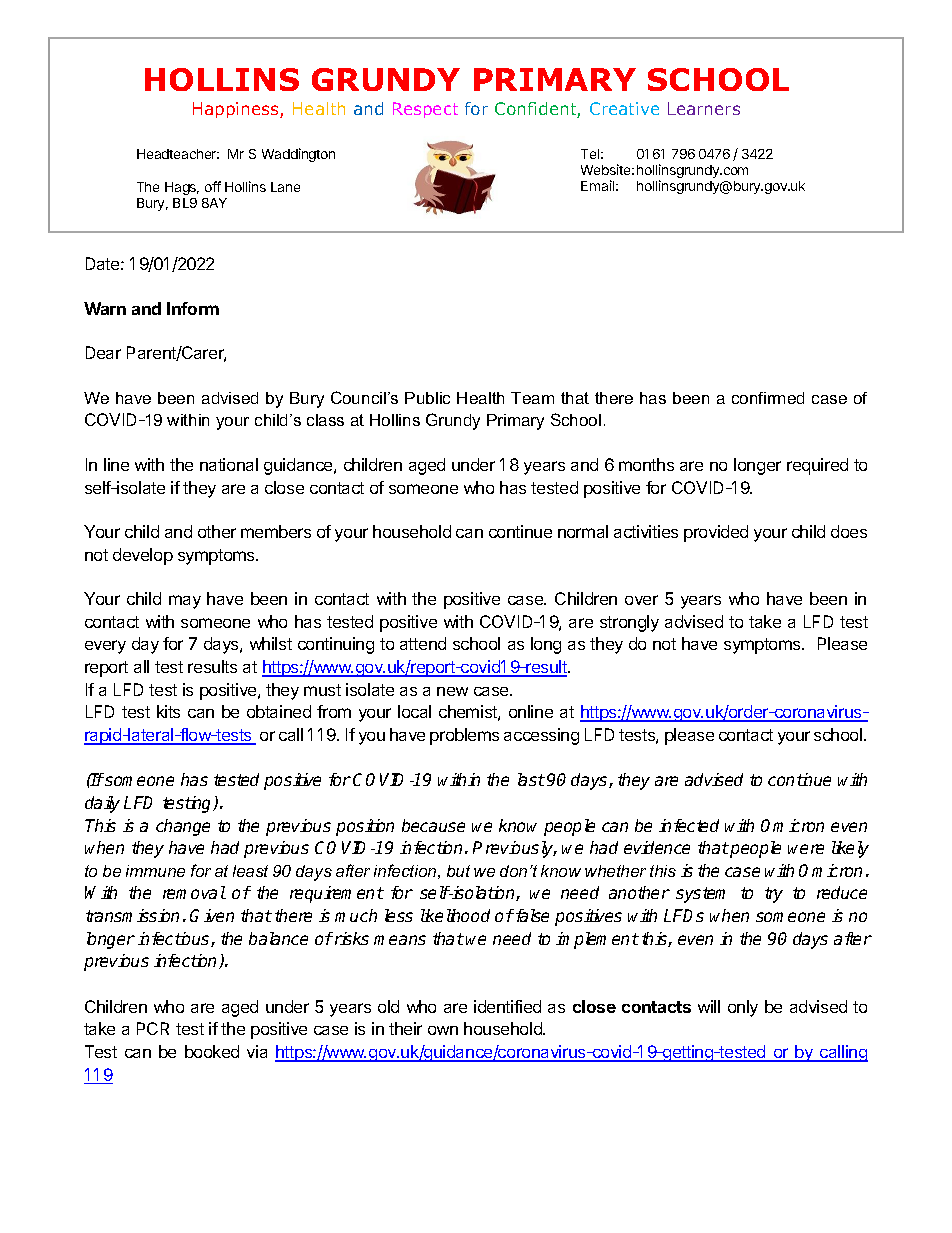  What do you see at coordinates (193, 308) in the screenshot?
I see `Inform` at bounding box center [193, 308].
